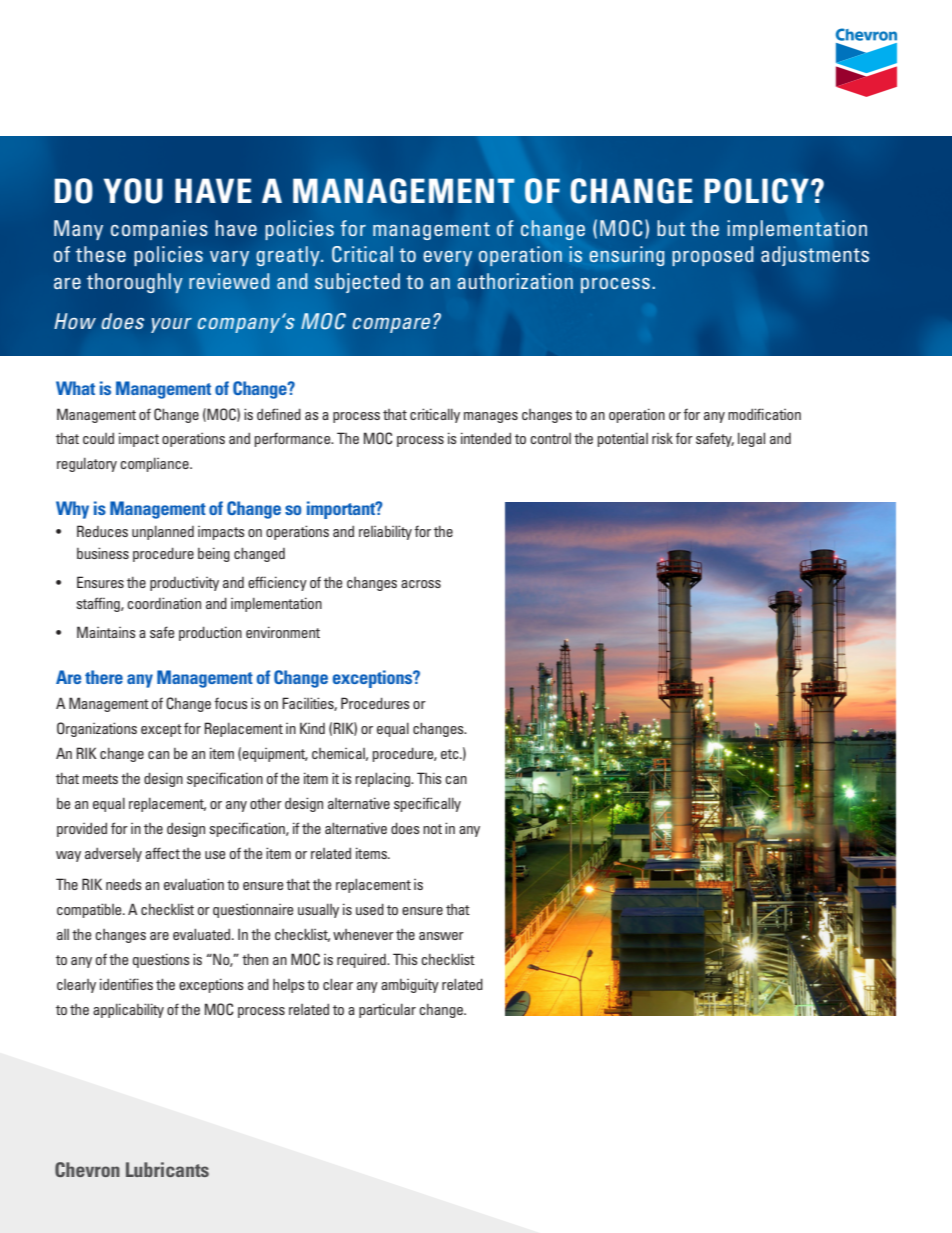  I want to click on Lubricants, so click(167, 1169).
